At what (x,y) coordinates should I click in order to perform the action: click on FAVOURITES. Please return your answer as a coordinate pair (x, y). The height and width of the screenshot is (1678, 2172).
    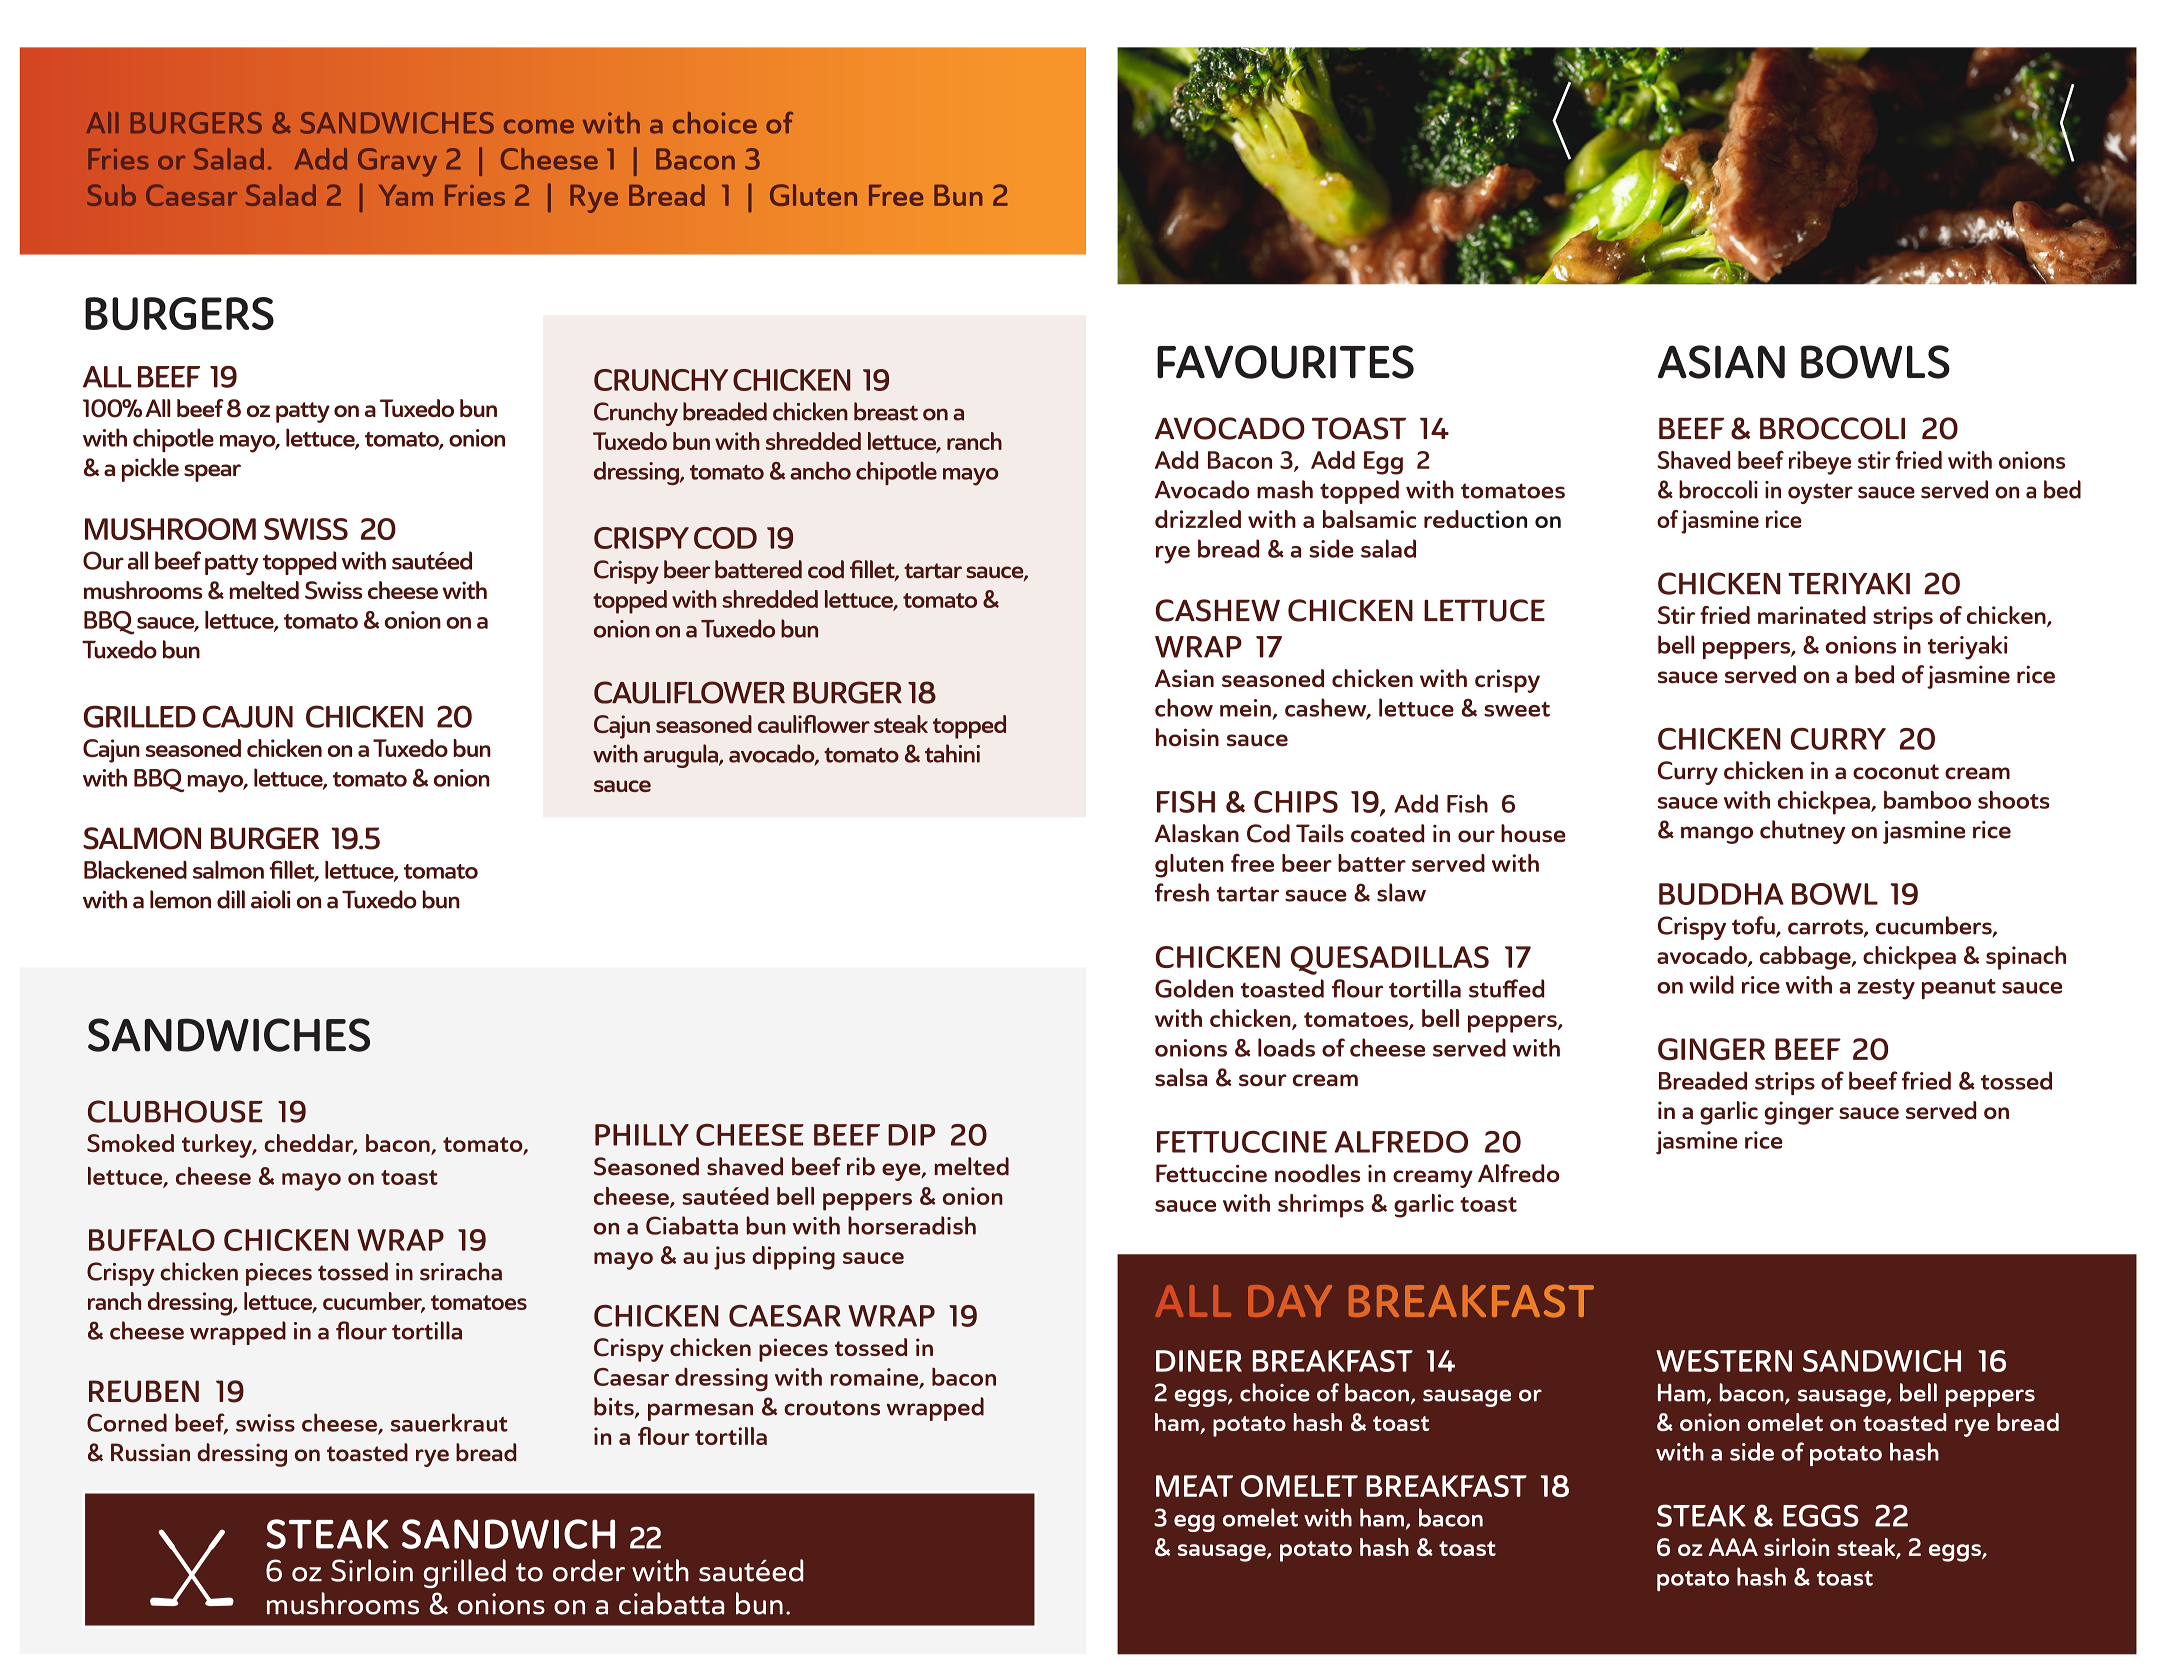
    Looking at the image, I should click on (1285, 362).
